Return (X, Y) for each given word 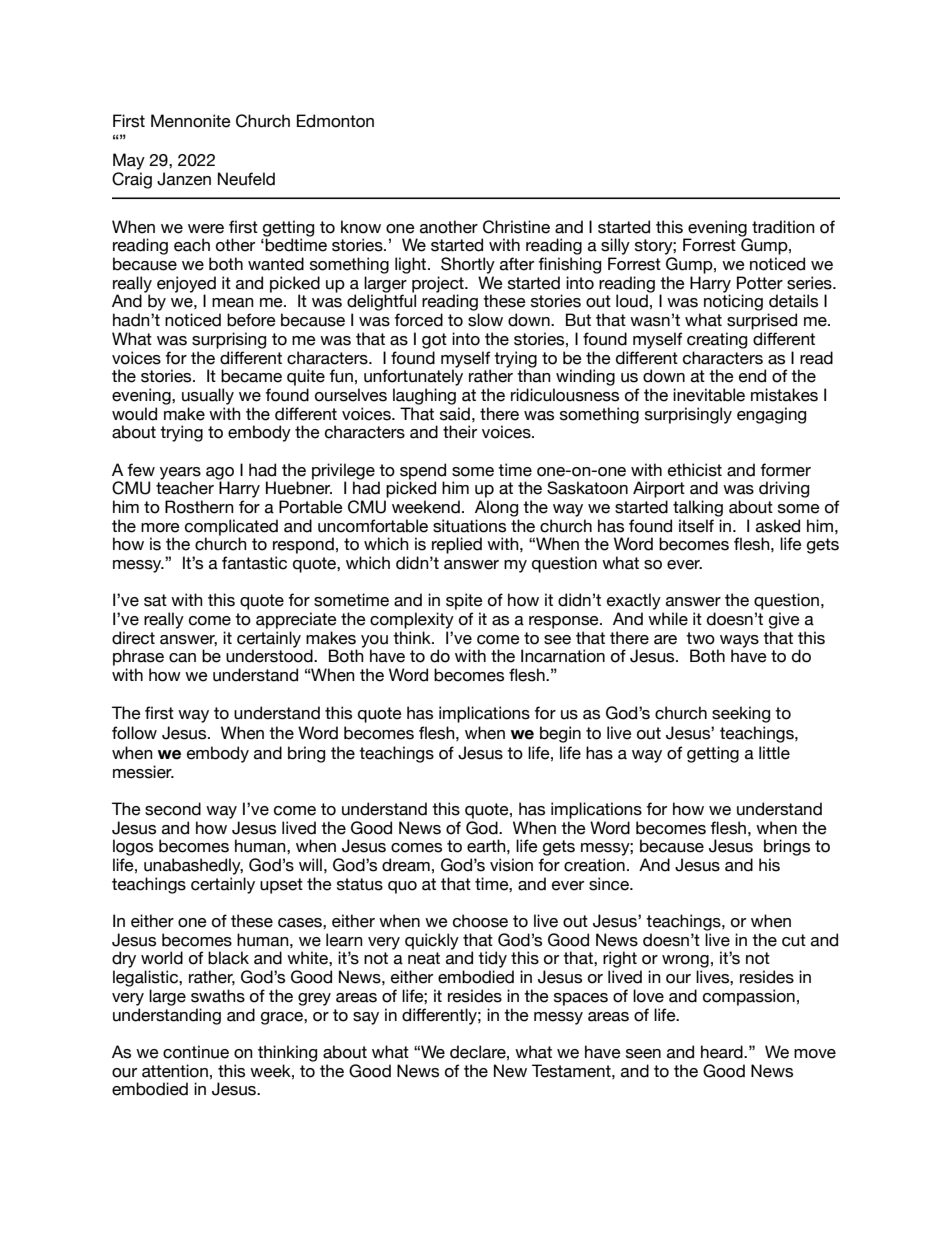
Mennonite (191, 121)
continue (196, 1052)
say (366, 1018)
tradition (783, 227)
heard (723, 1052)
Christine (516, 227)
